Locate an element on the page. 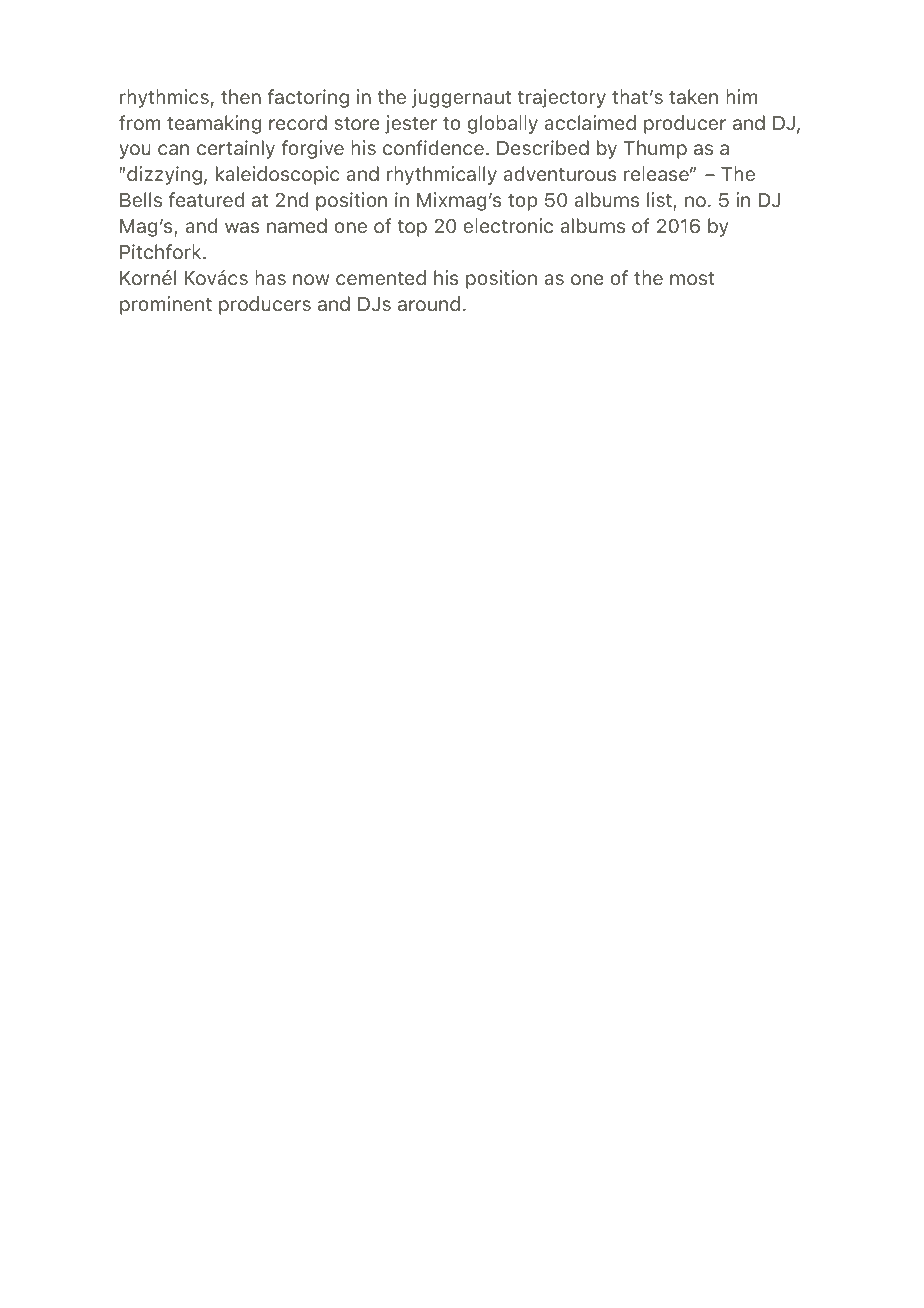 Image resolution: width=924 pixels, height=1308 pixels. taken is located at coordinates (693, 96).
